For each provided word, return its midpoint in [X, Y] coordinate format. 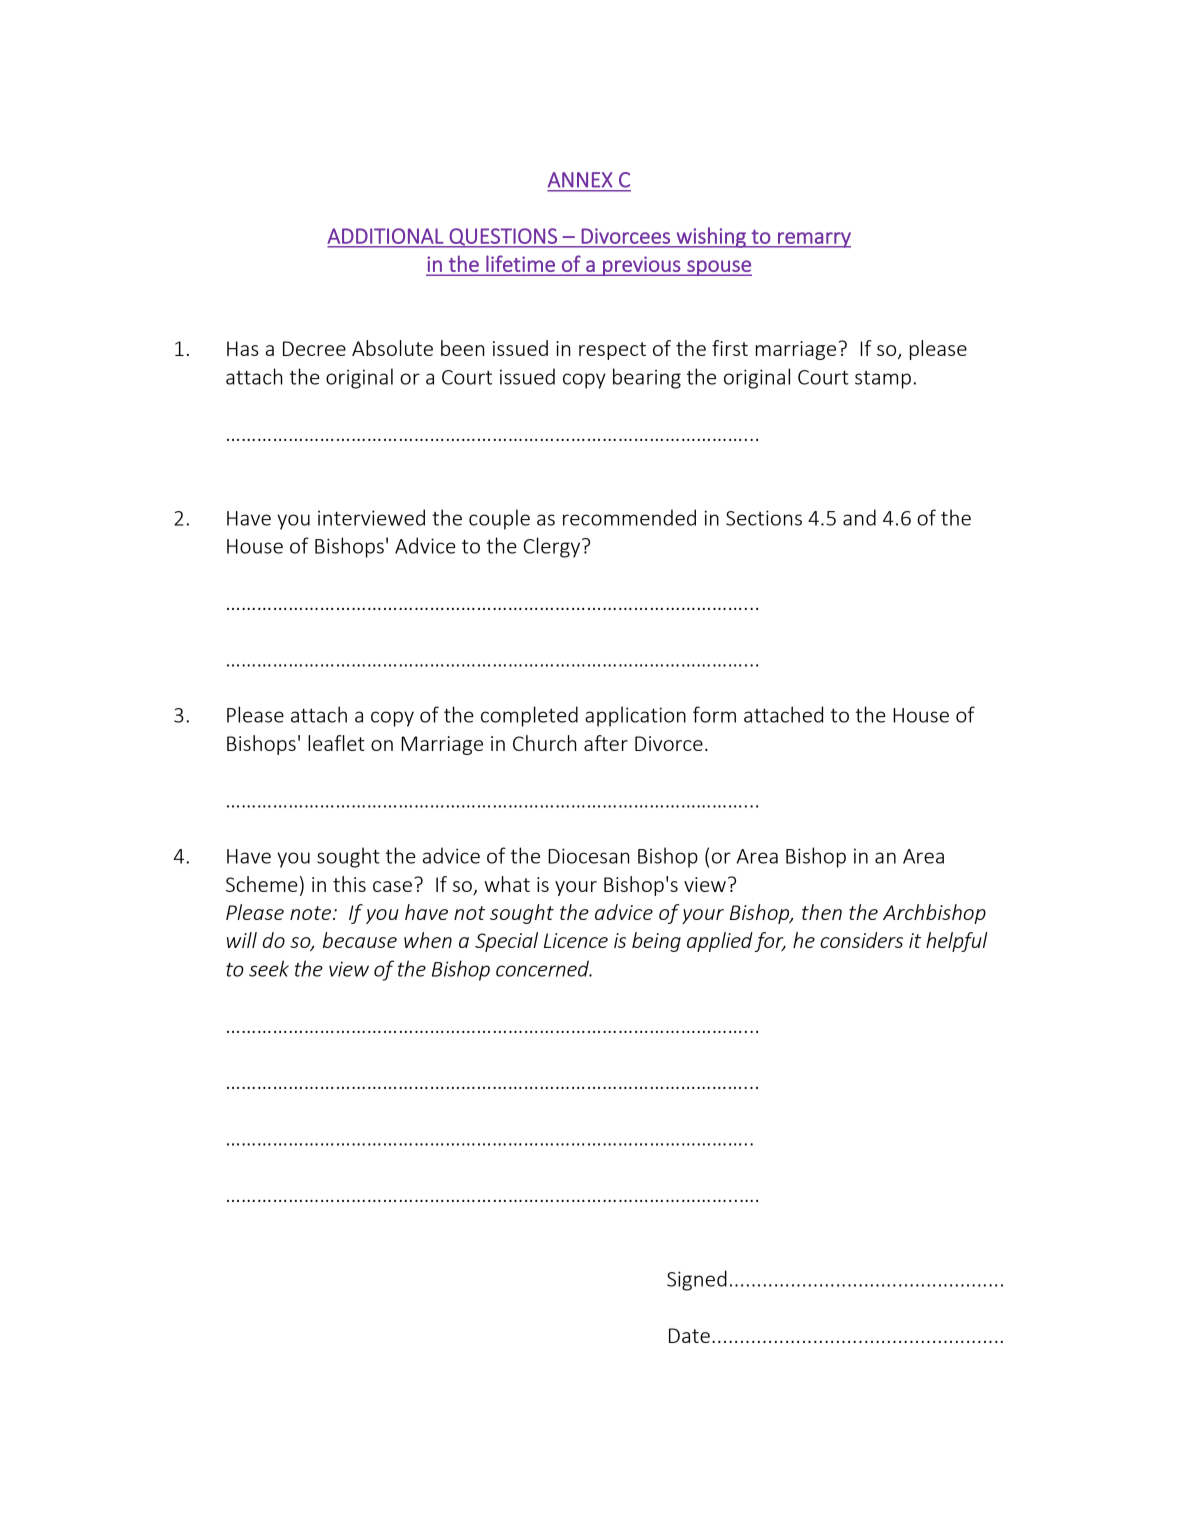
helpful [956, 942]
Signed [697, 1280]
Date [689, 1335]
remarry [813, 240]
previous [642, 266]
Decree [314, 348]
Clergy [553, 547]
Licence [576, 940]
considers [861, 940]
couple [499, 519]
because [360, 940]
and [859, 517]
